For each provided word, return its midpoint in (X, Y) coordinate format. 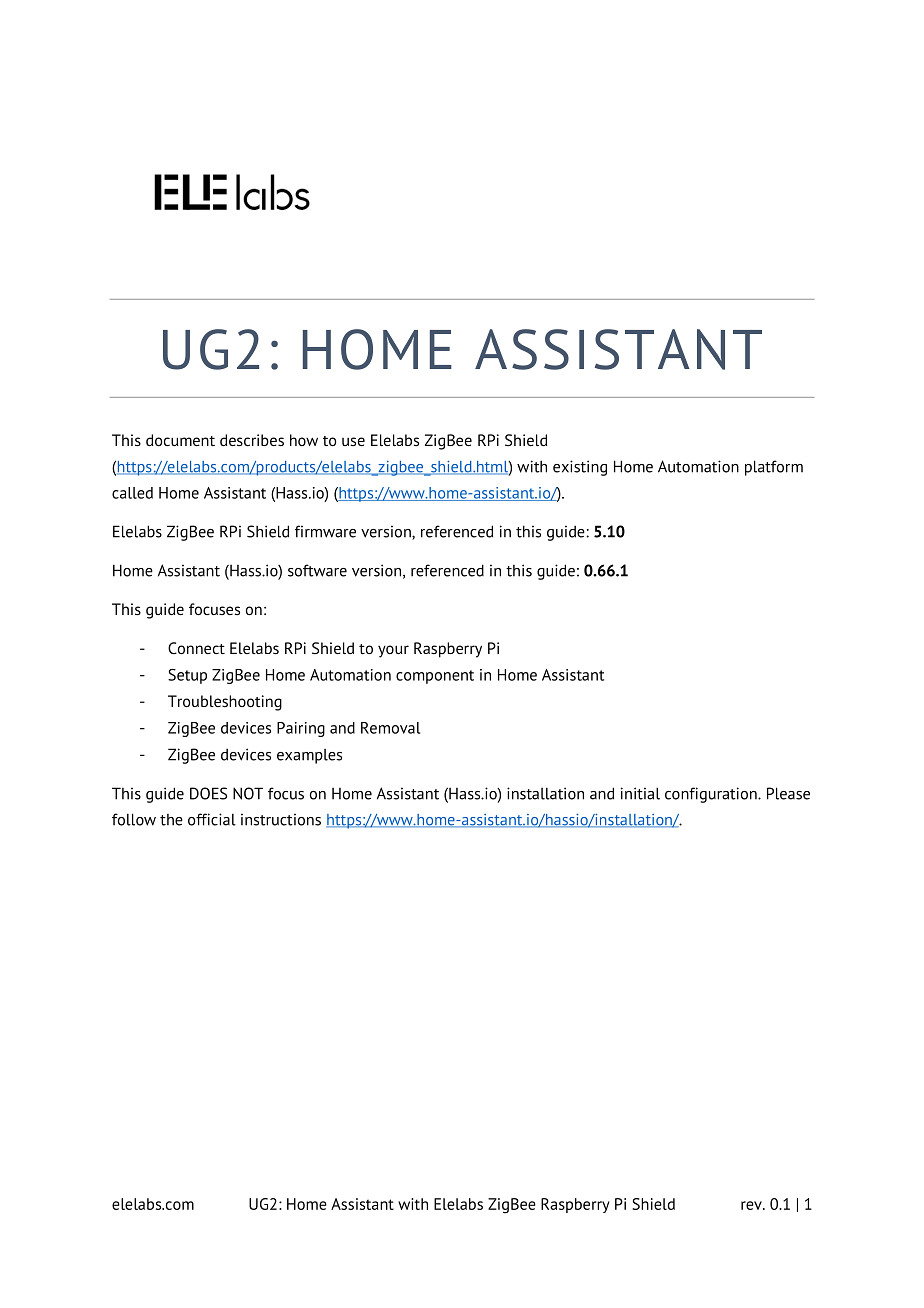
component (435, 677)
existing (580, 468)
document (180, 440)
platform (774, 468)
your (393, 651)
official (212, 819)
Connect (196, 648)
